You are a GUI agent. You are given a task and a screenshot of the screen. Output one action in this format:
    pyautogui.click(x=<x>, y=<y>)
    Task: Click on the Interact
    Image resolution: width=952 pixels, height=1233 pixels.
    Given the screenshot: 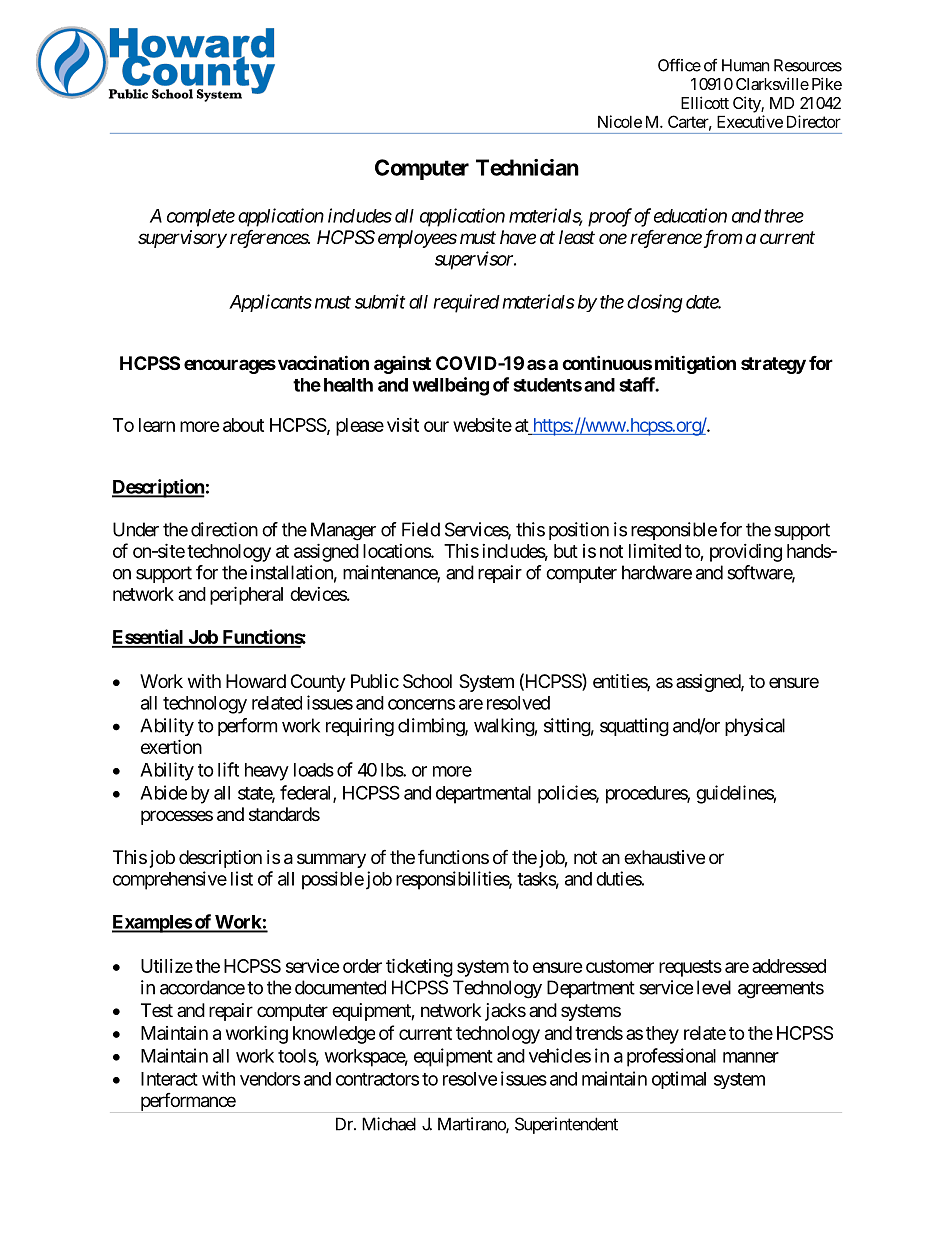 What is the action you would take?
    pyautogui.click(x=169, y=1079)
